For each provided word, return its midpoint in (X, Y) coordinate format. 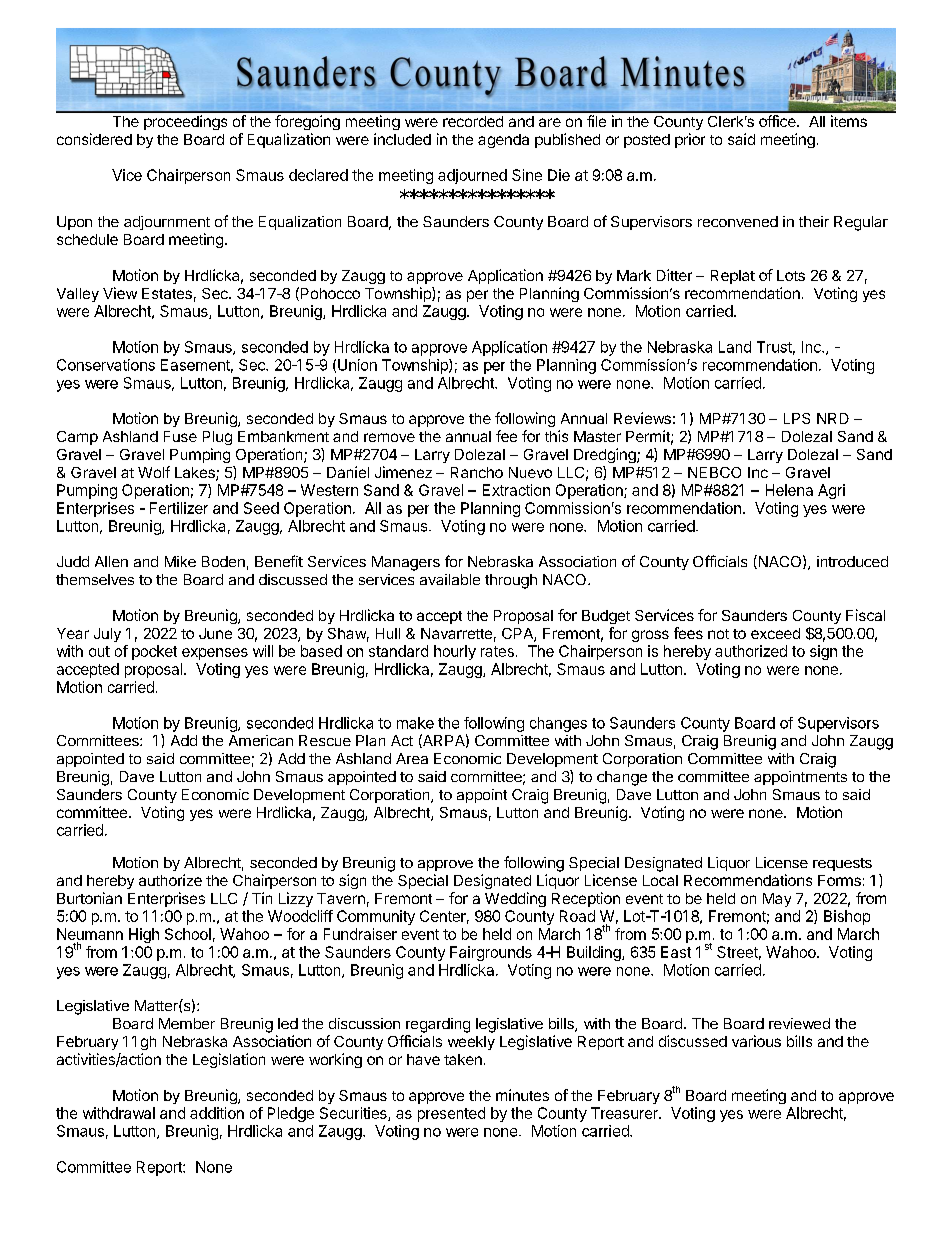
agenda (503, 141)
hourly (455, 652)
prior (690, 140)
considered (94, 139)
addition (217, 1113)
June (215, 633)
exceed (775, 633)
